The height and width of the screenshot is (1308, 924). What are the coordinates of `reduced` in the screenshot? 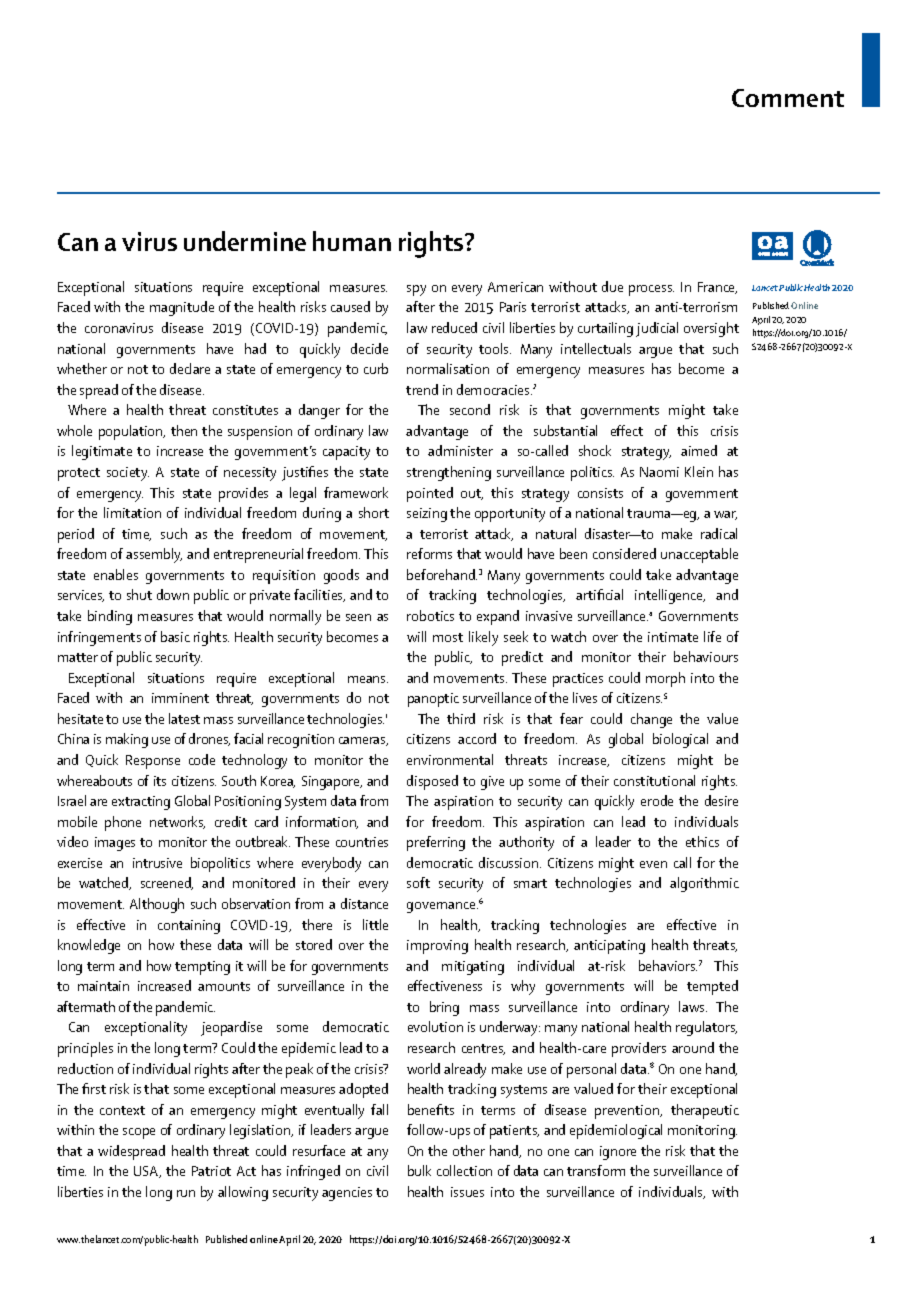 It's located at (454, 327).
